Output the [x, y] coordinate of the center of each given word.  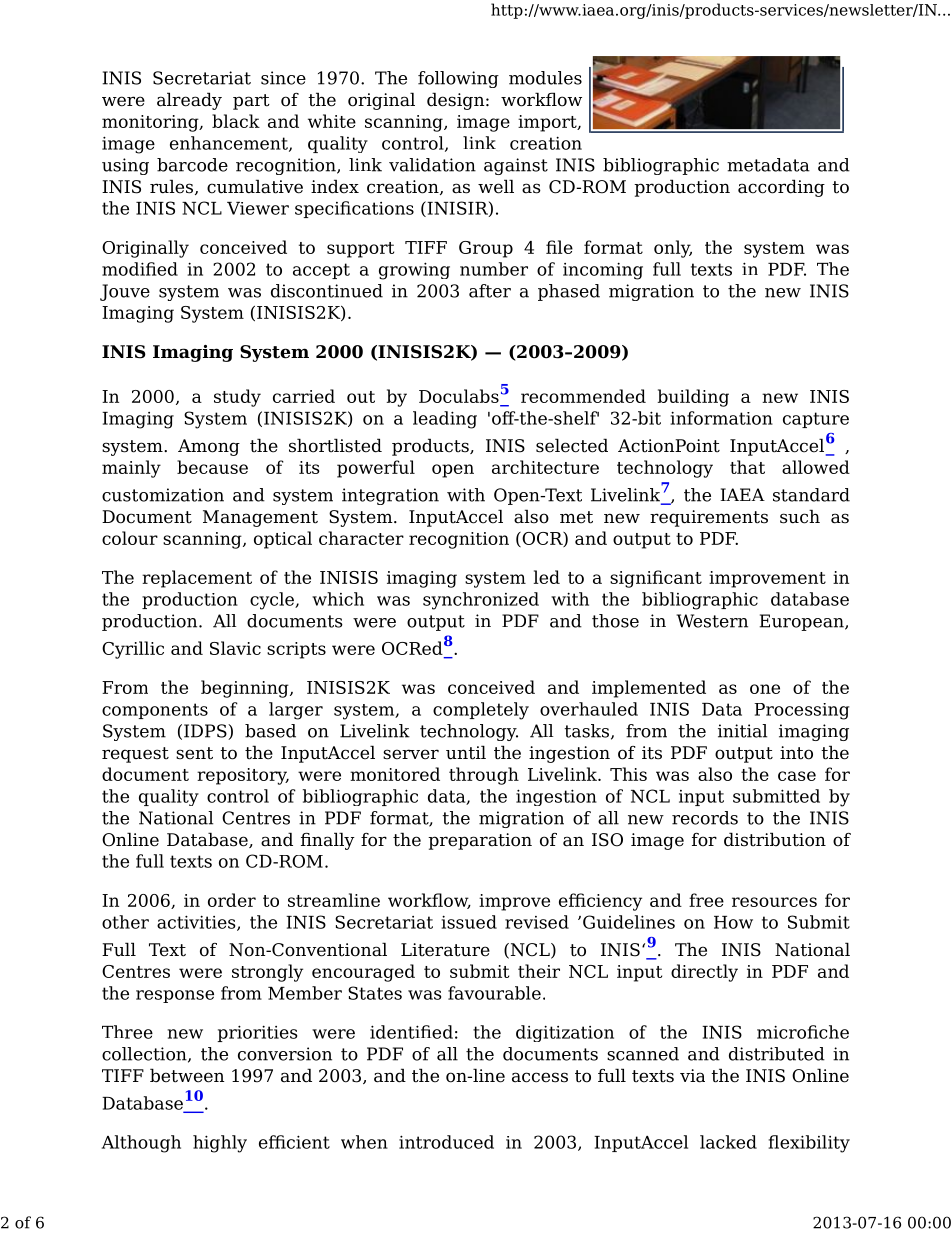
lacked [728, 1142]
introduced [446, 1142]
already [189, 101]
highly [220, 1144]
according [781, 188]
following [458, 79]
